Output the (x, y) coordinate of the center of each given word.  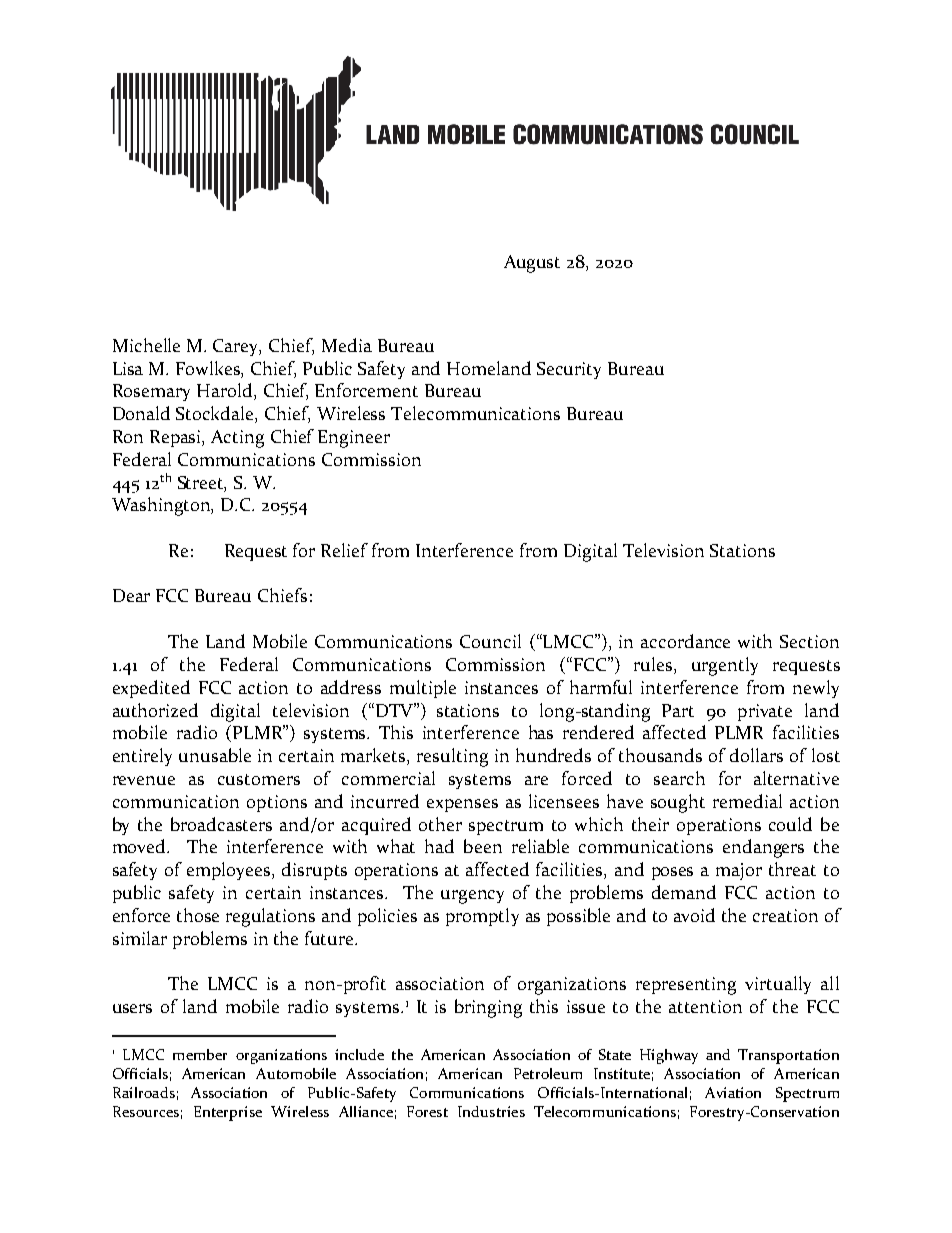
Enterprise (228, 1113)
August (532, 264)
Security (569, 370)
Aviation (733, 1092)
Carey (237, 347)
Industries (491, 1111)
